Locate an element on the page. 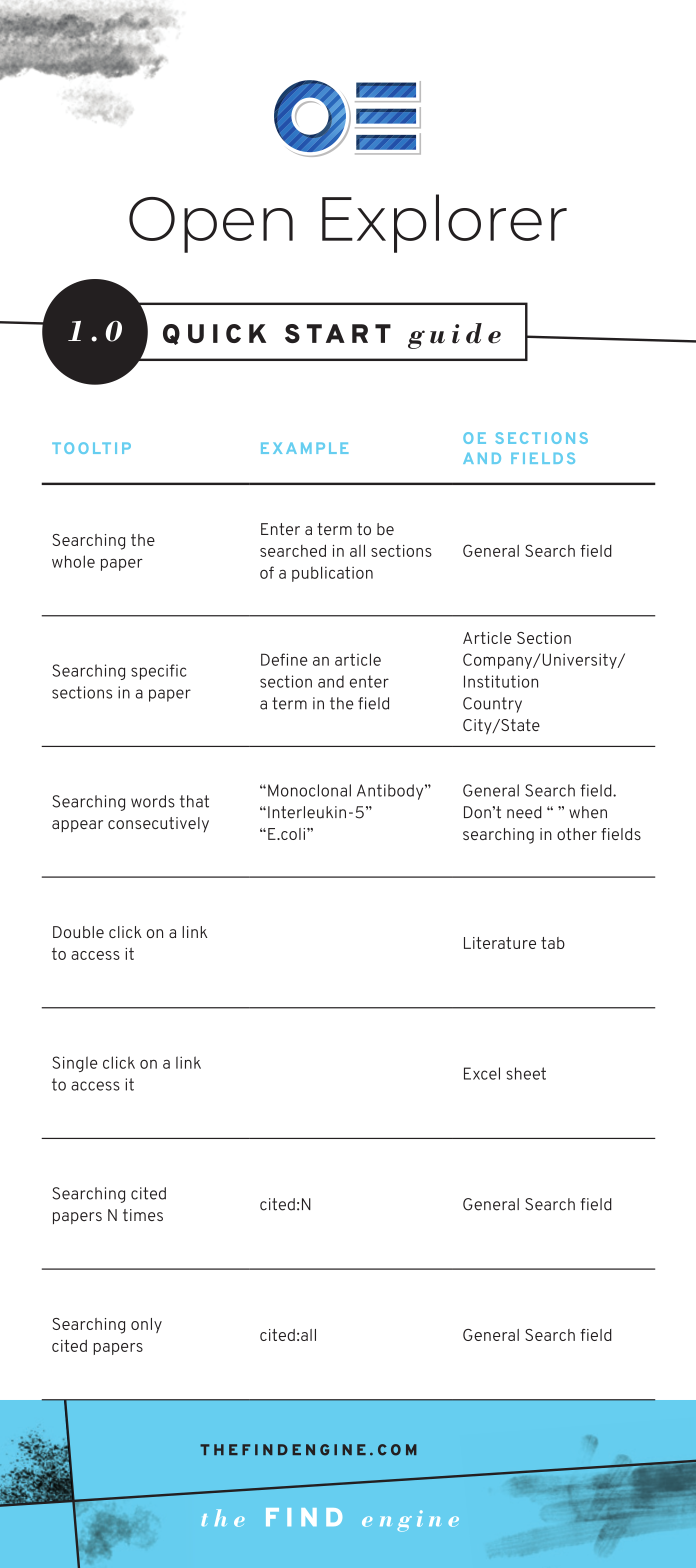 Image resolution: width=696 pixels, height=1568 pixels. consecutively is located at coordinates (158, 825).
